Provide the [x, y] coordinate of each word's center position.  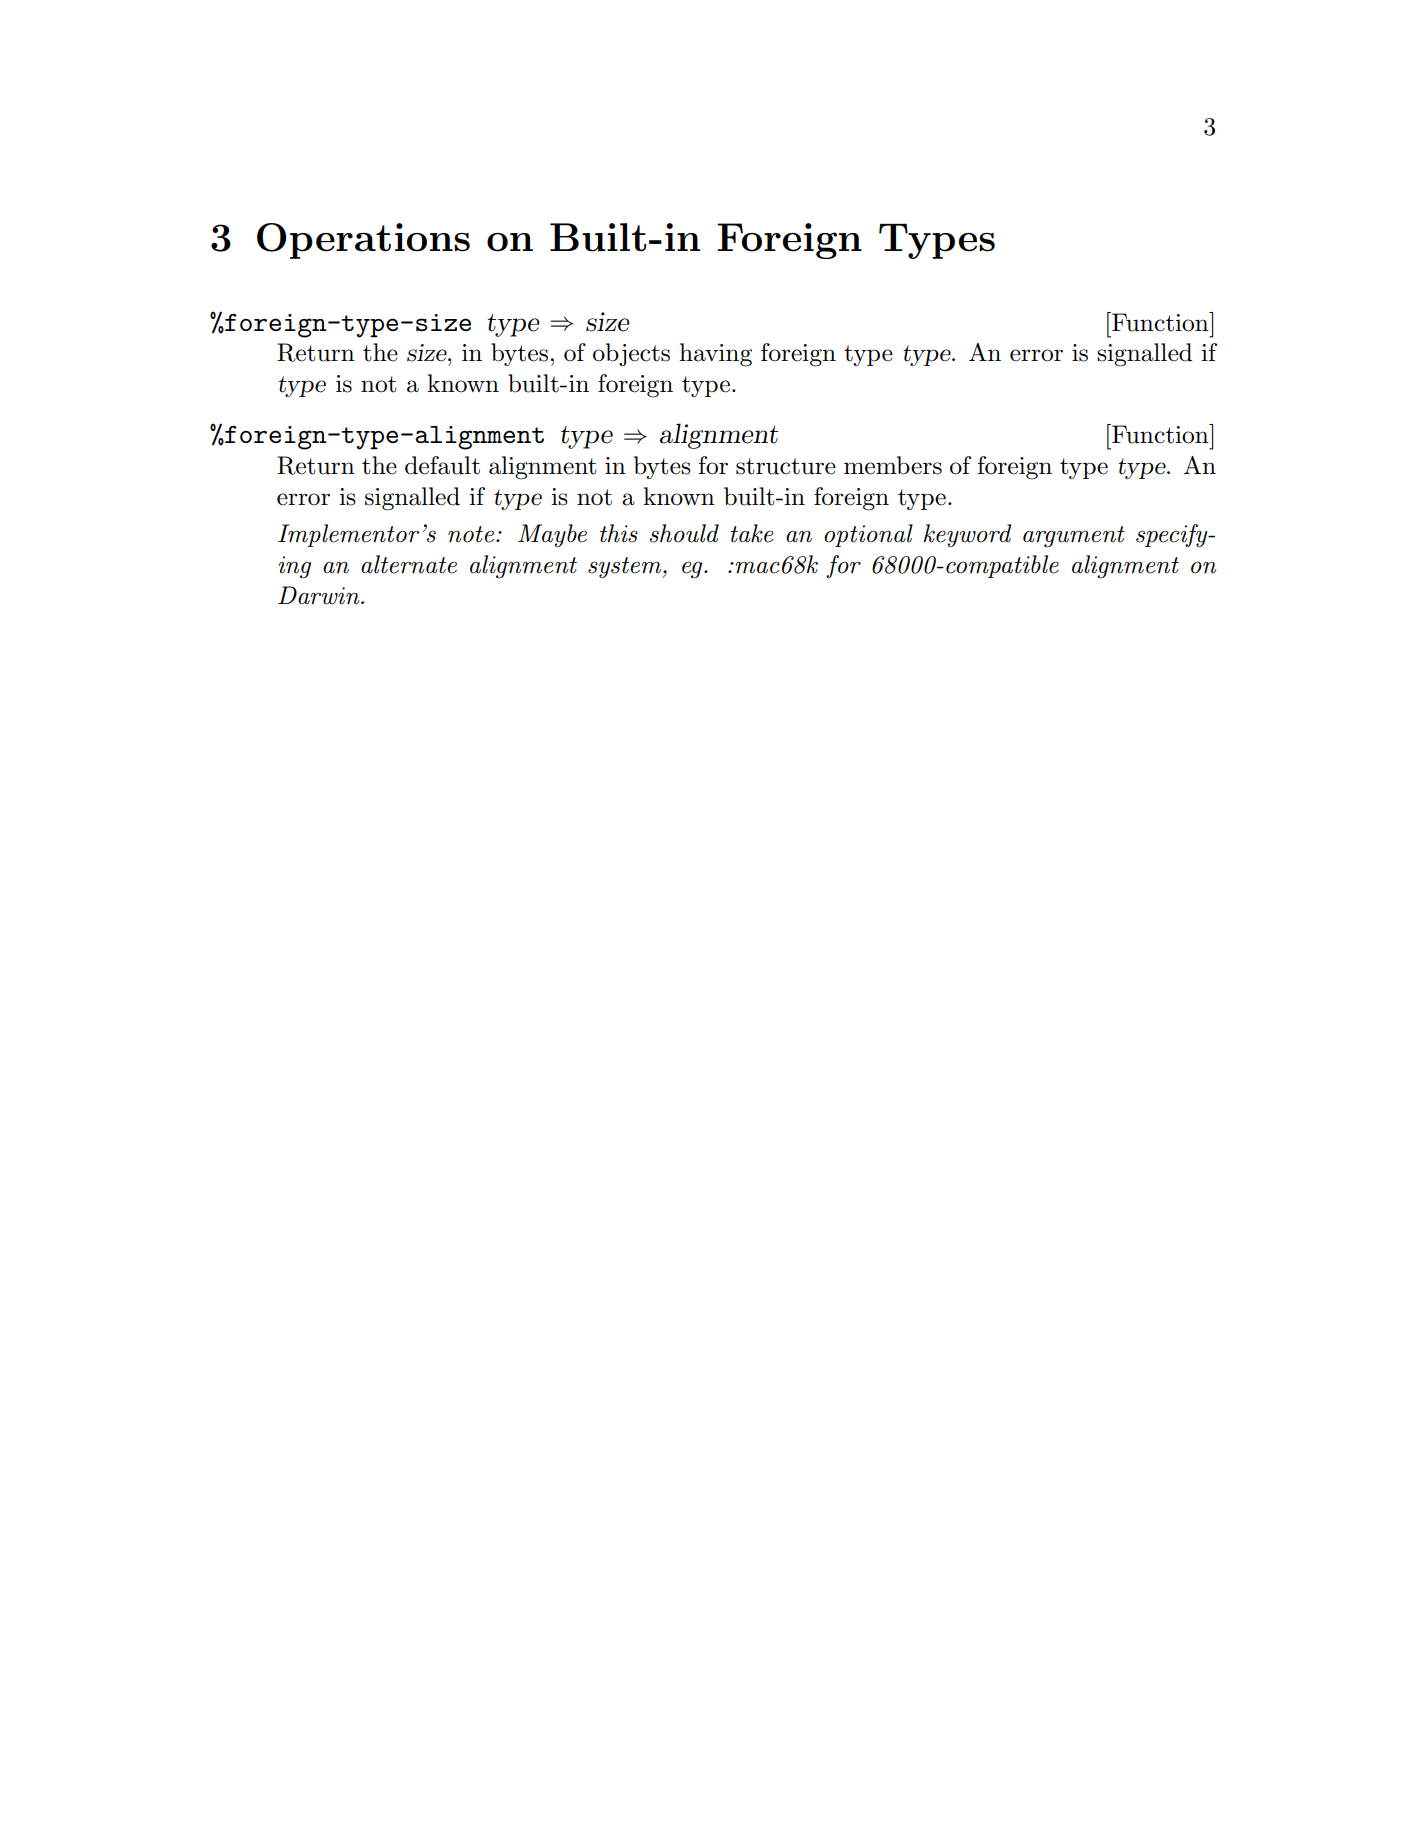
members [893, 465]
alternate [409, 564]
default [442, 465]
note [471, 534]
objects [631, 354]
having [715, 355]
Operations [363, 241]
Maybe [552, 535]
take [752, 533]
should [684, 533]
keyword [967, 535]
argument [1074, 537]
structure [786, 466]
